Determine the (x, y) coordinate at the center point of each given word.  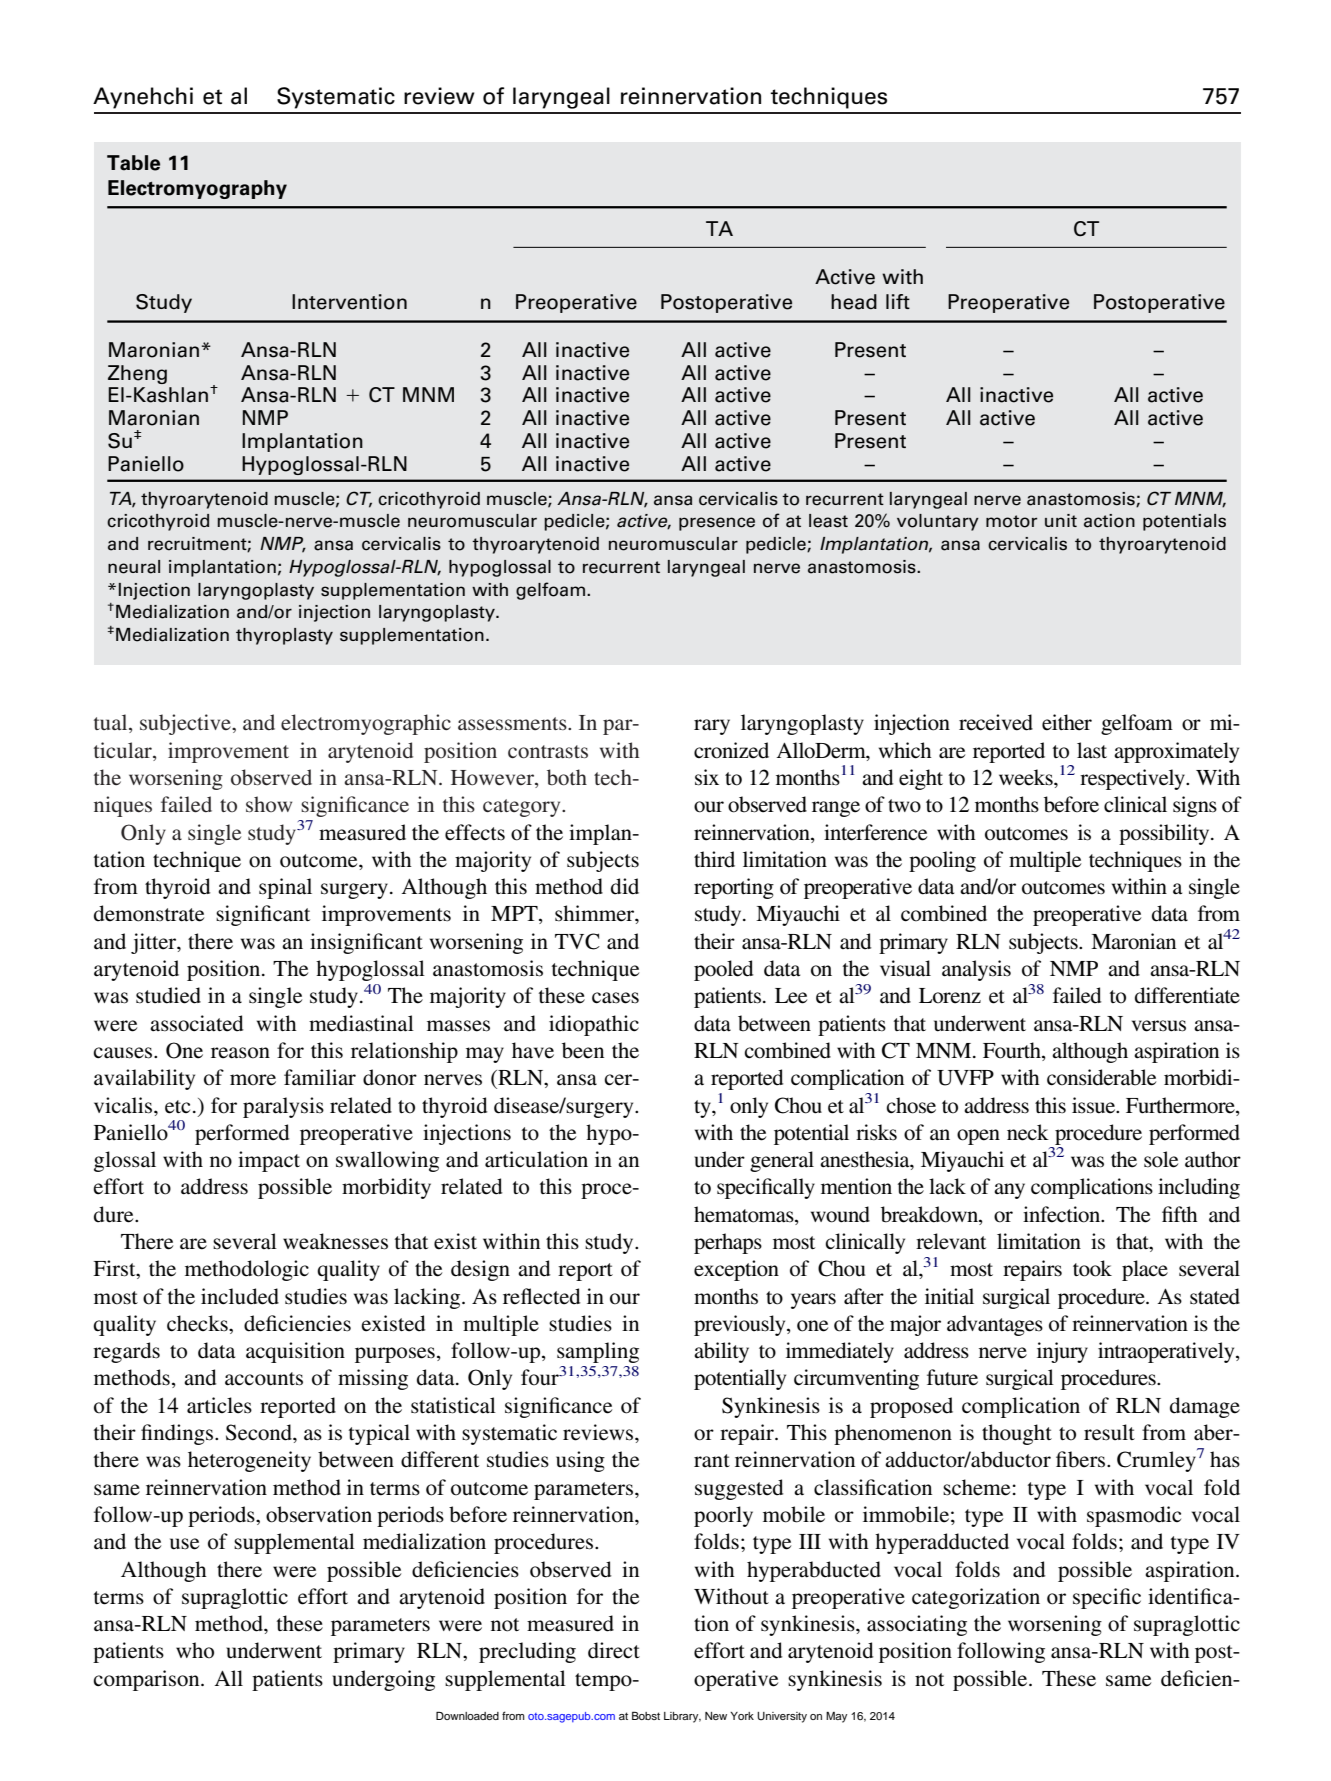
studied (168, 995)
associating (917, 1625)
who (195, 1650)
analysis (976, 970)
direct (614, 1650)
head (854, 302)
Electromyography (197, 189)
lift (898, 301)
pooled (723, 970)
